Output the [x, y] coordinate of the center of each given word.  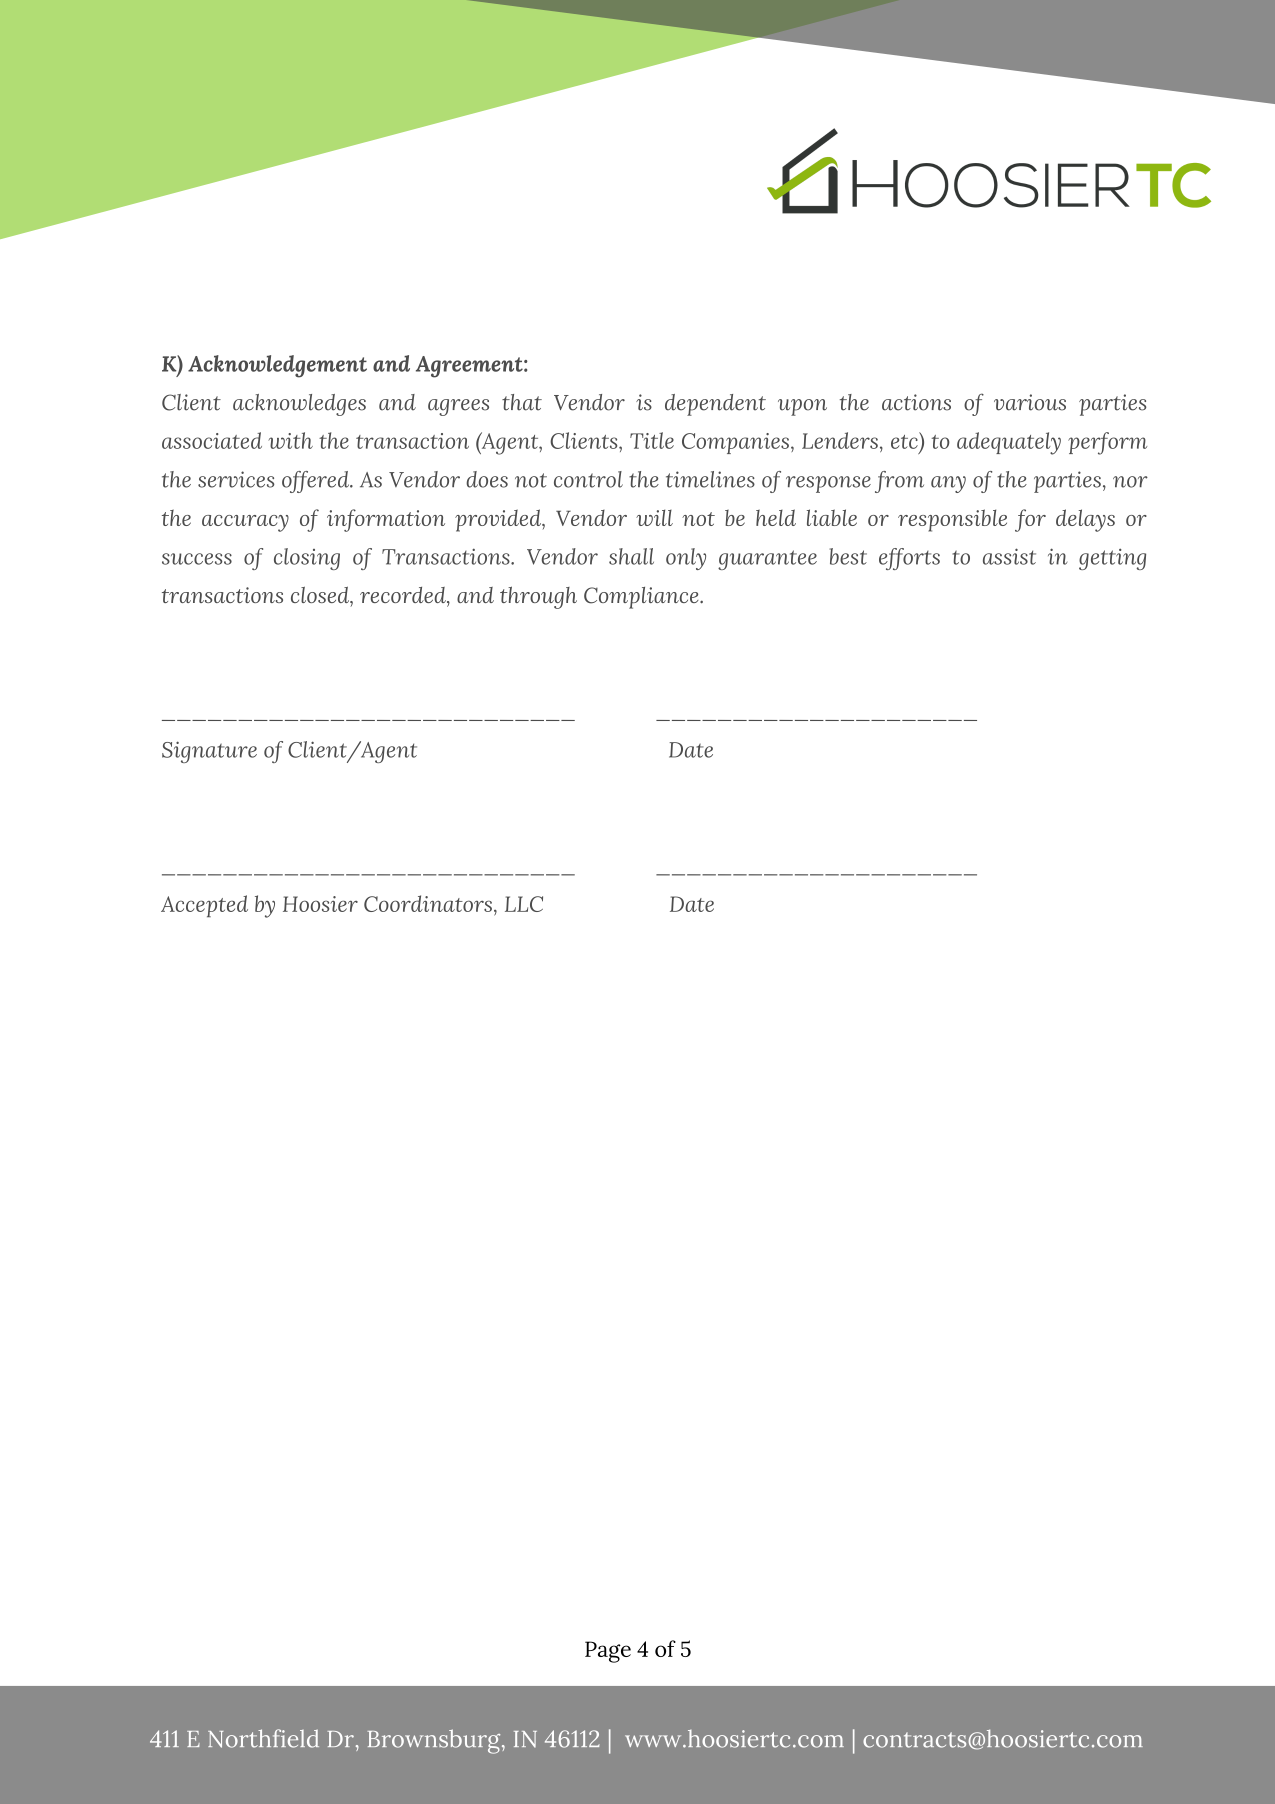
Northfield [263, 1738]
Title [652, 440]
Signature [209, 752]
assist [1009, 556]
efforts [909, 559]
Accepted [204, 906]
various [1030, 402]
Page [608, 1652]
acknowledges [299, 405]
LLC [524, 904]
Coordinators [428, 903]
